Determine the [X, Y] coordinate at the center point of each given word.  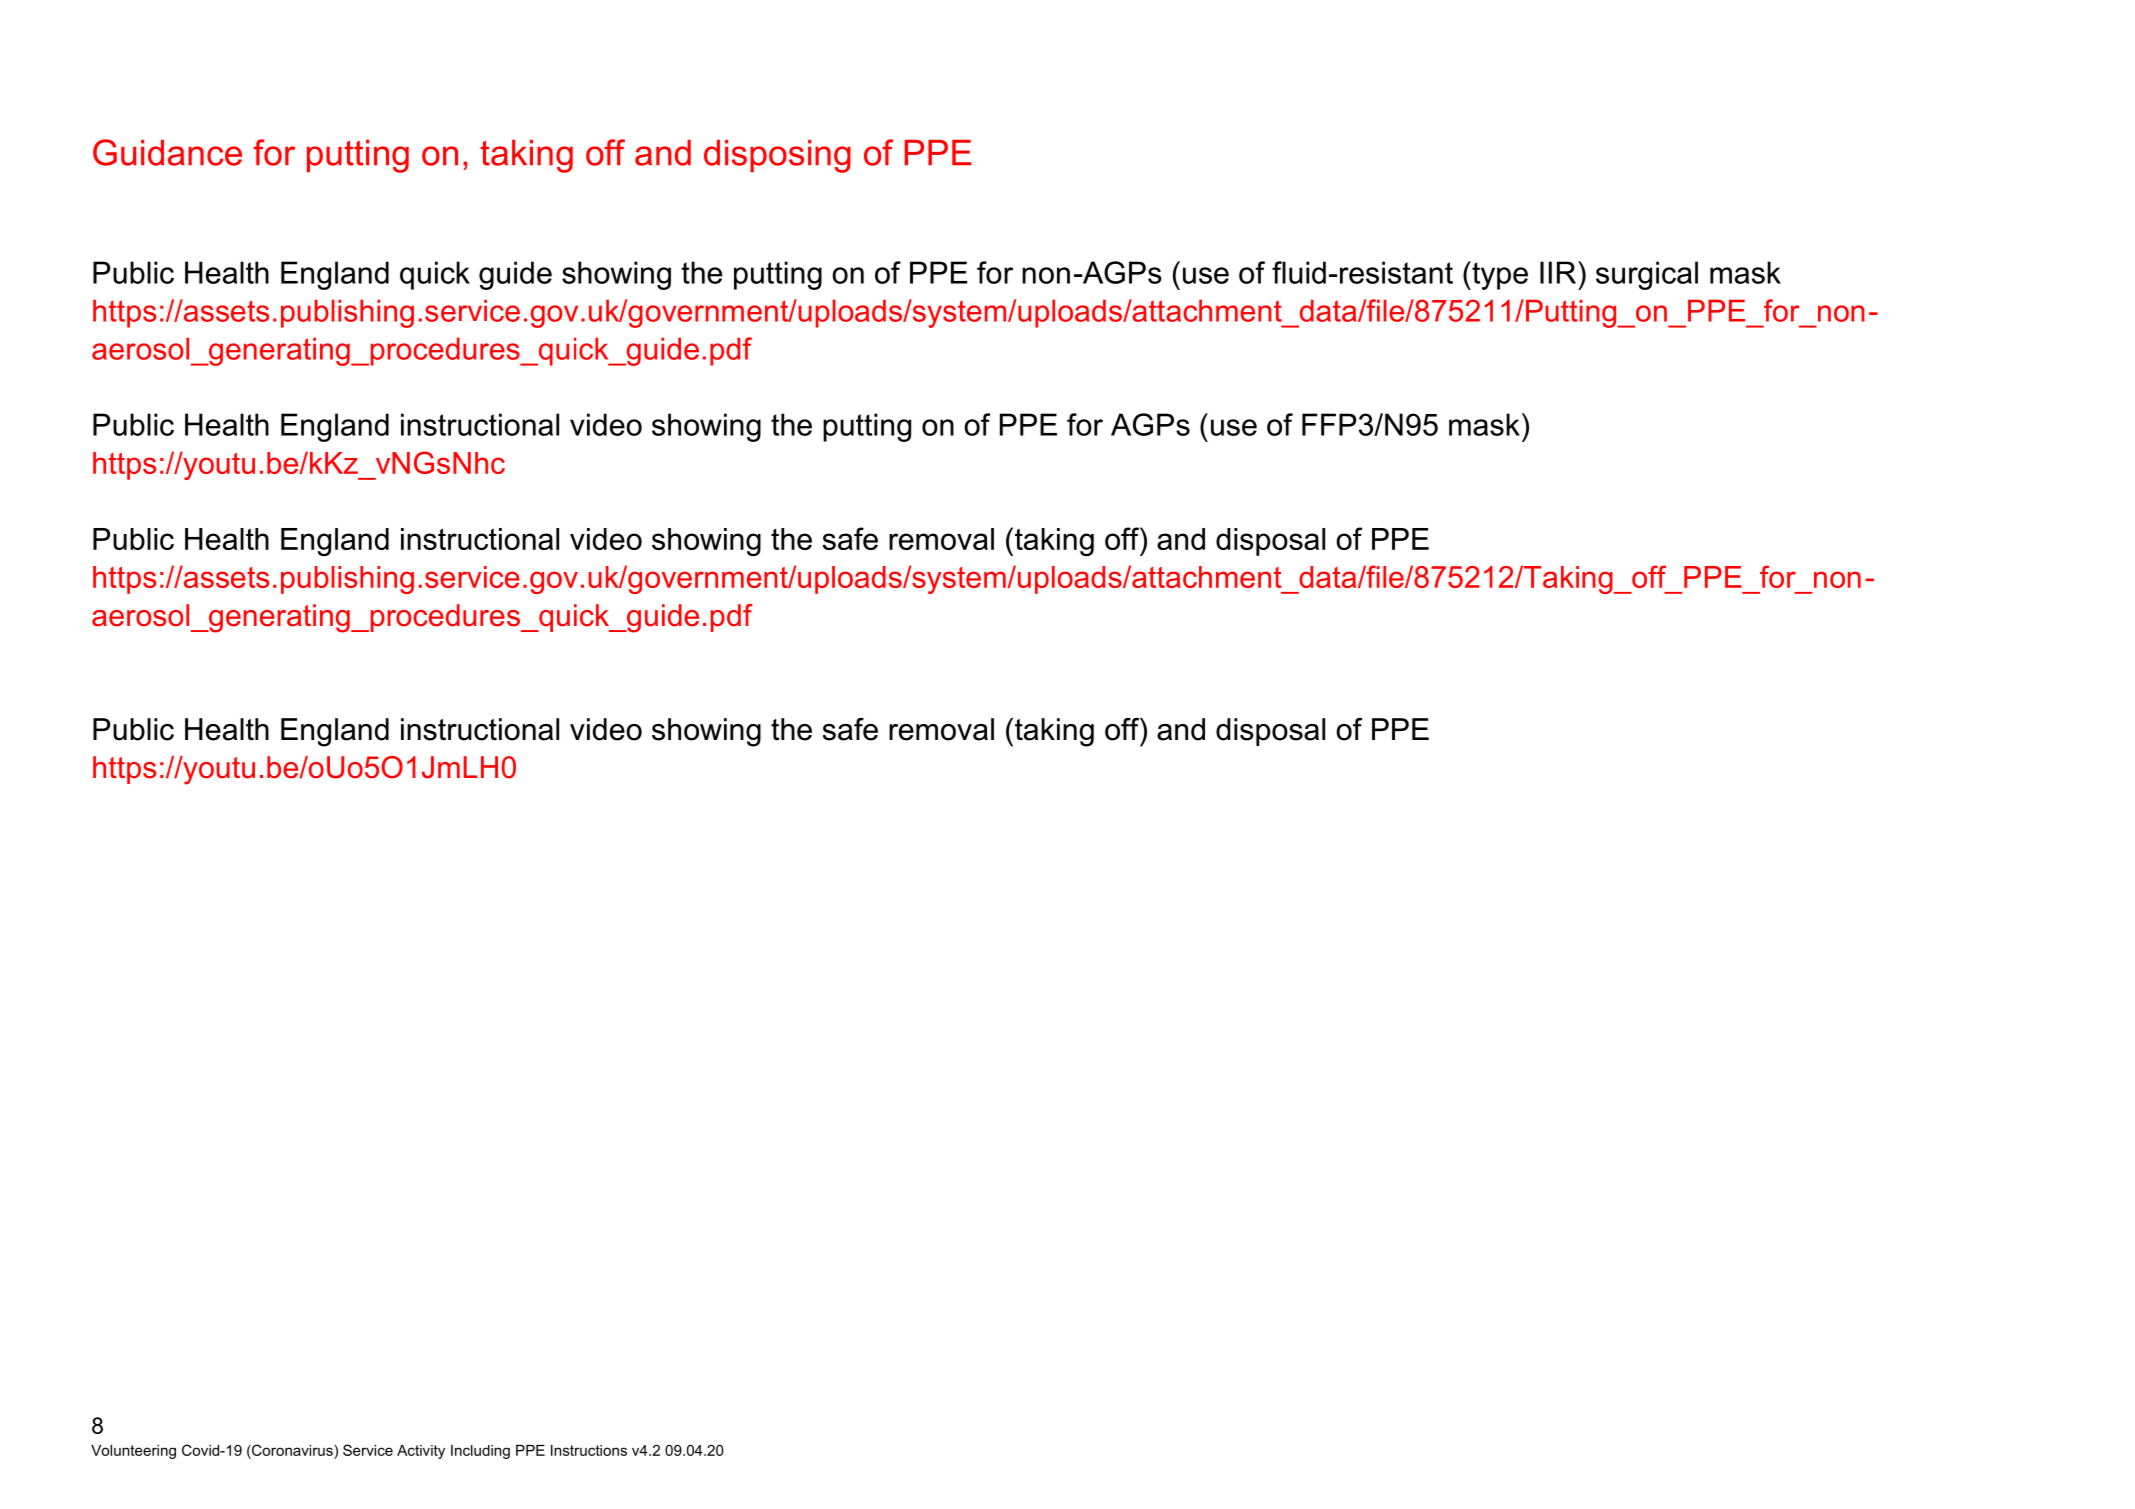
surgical [1647, 275]
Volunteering [133, 1452]
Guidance [167, 152]
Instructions [589, 1450]
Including [480, 1452]
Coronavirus [291, 1450]
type [1499, 275]
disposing [777, 156]
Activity [421, 1452]
